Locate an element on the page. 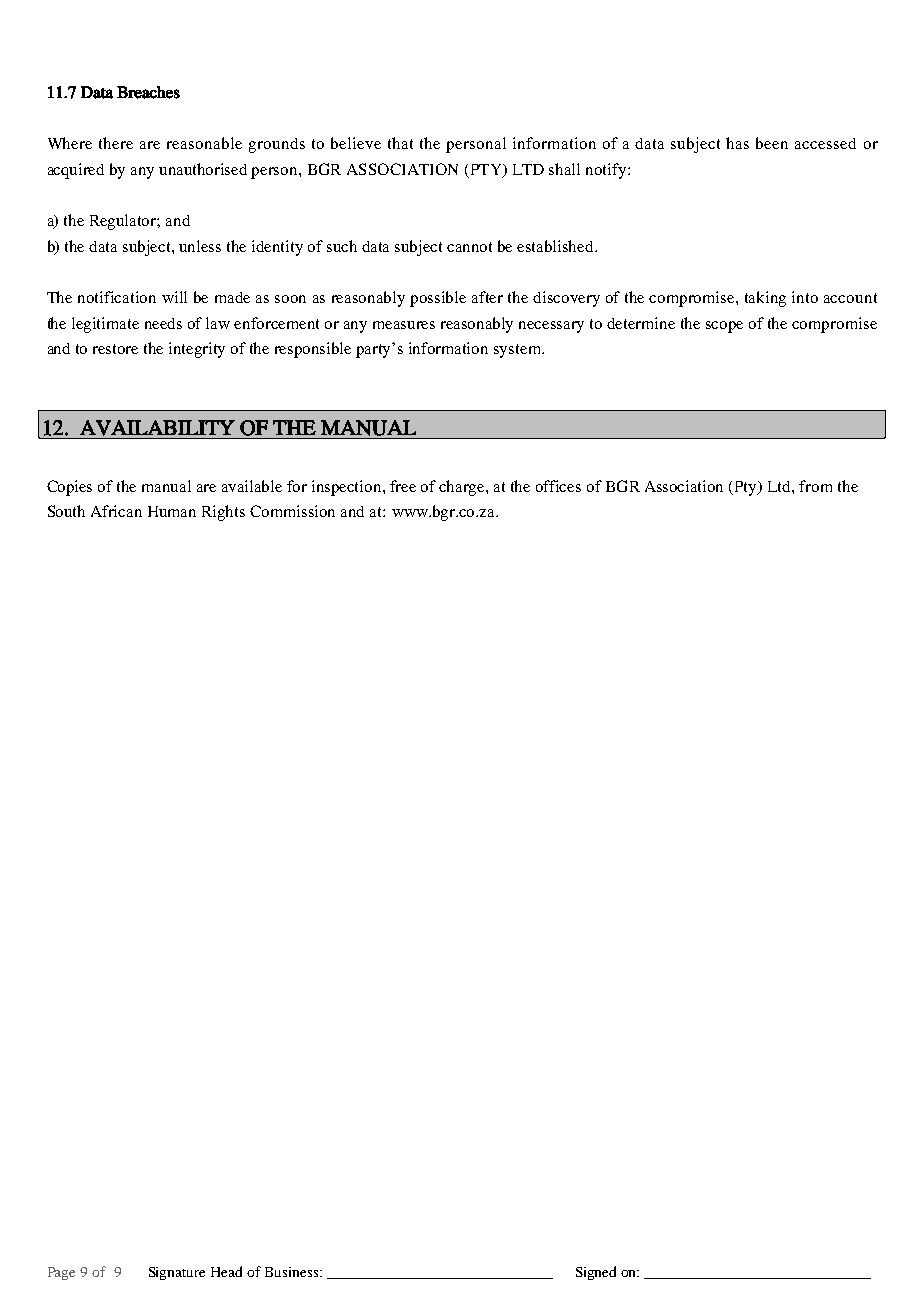 Image resolution: width=924 pixels, height=1308 pixels. that is located at coordinates (400, 143).
